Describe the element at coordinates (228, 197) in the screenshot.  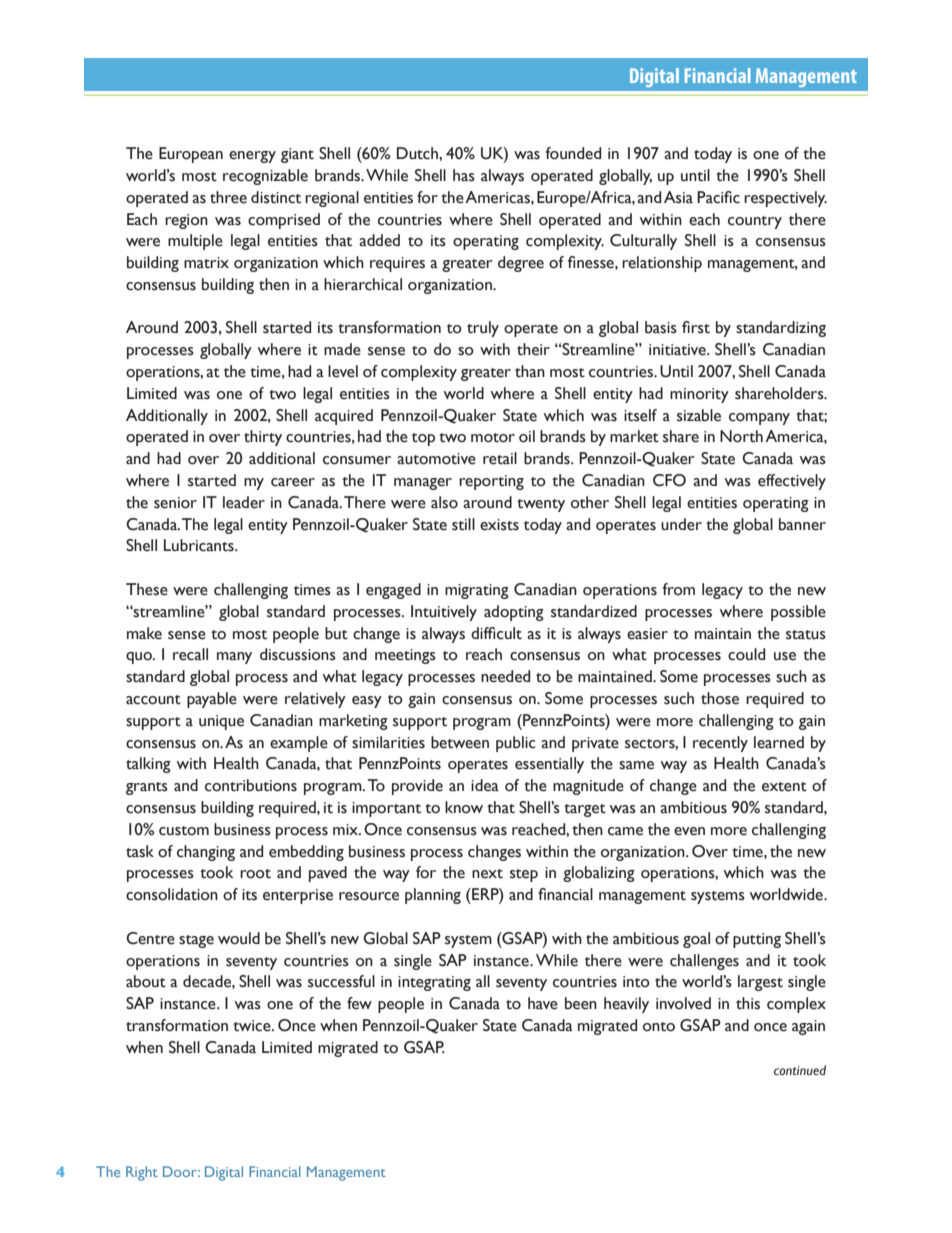
I see `three` at that location.
